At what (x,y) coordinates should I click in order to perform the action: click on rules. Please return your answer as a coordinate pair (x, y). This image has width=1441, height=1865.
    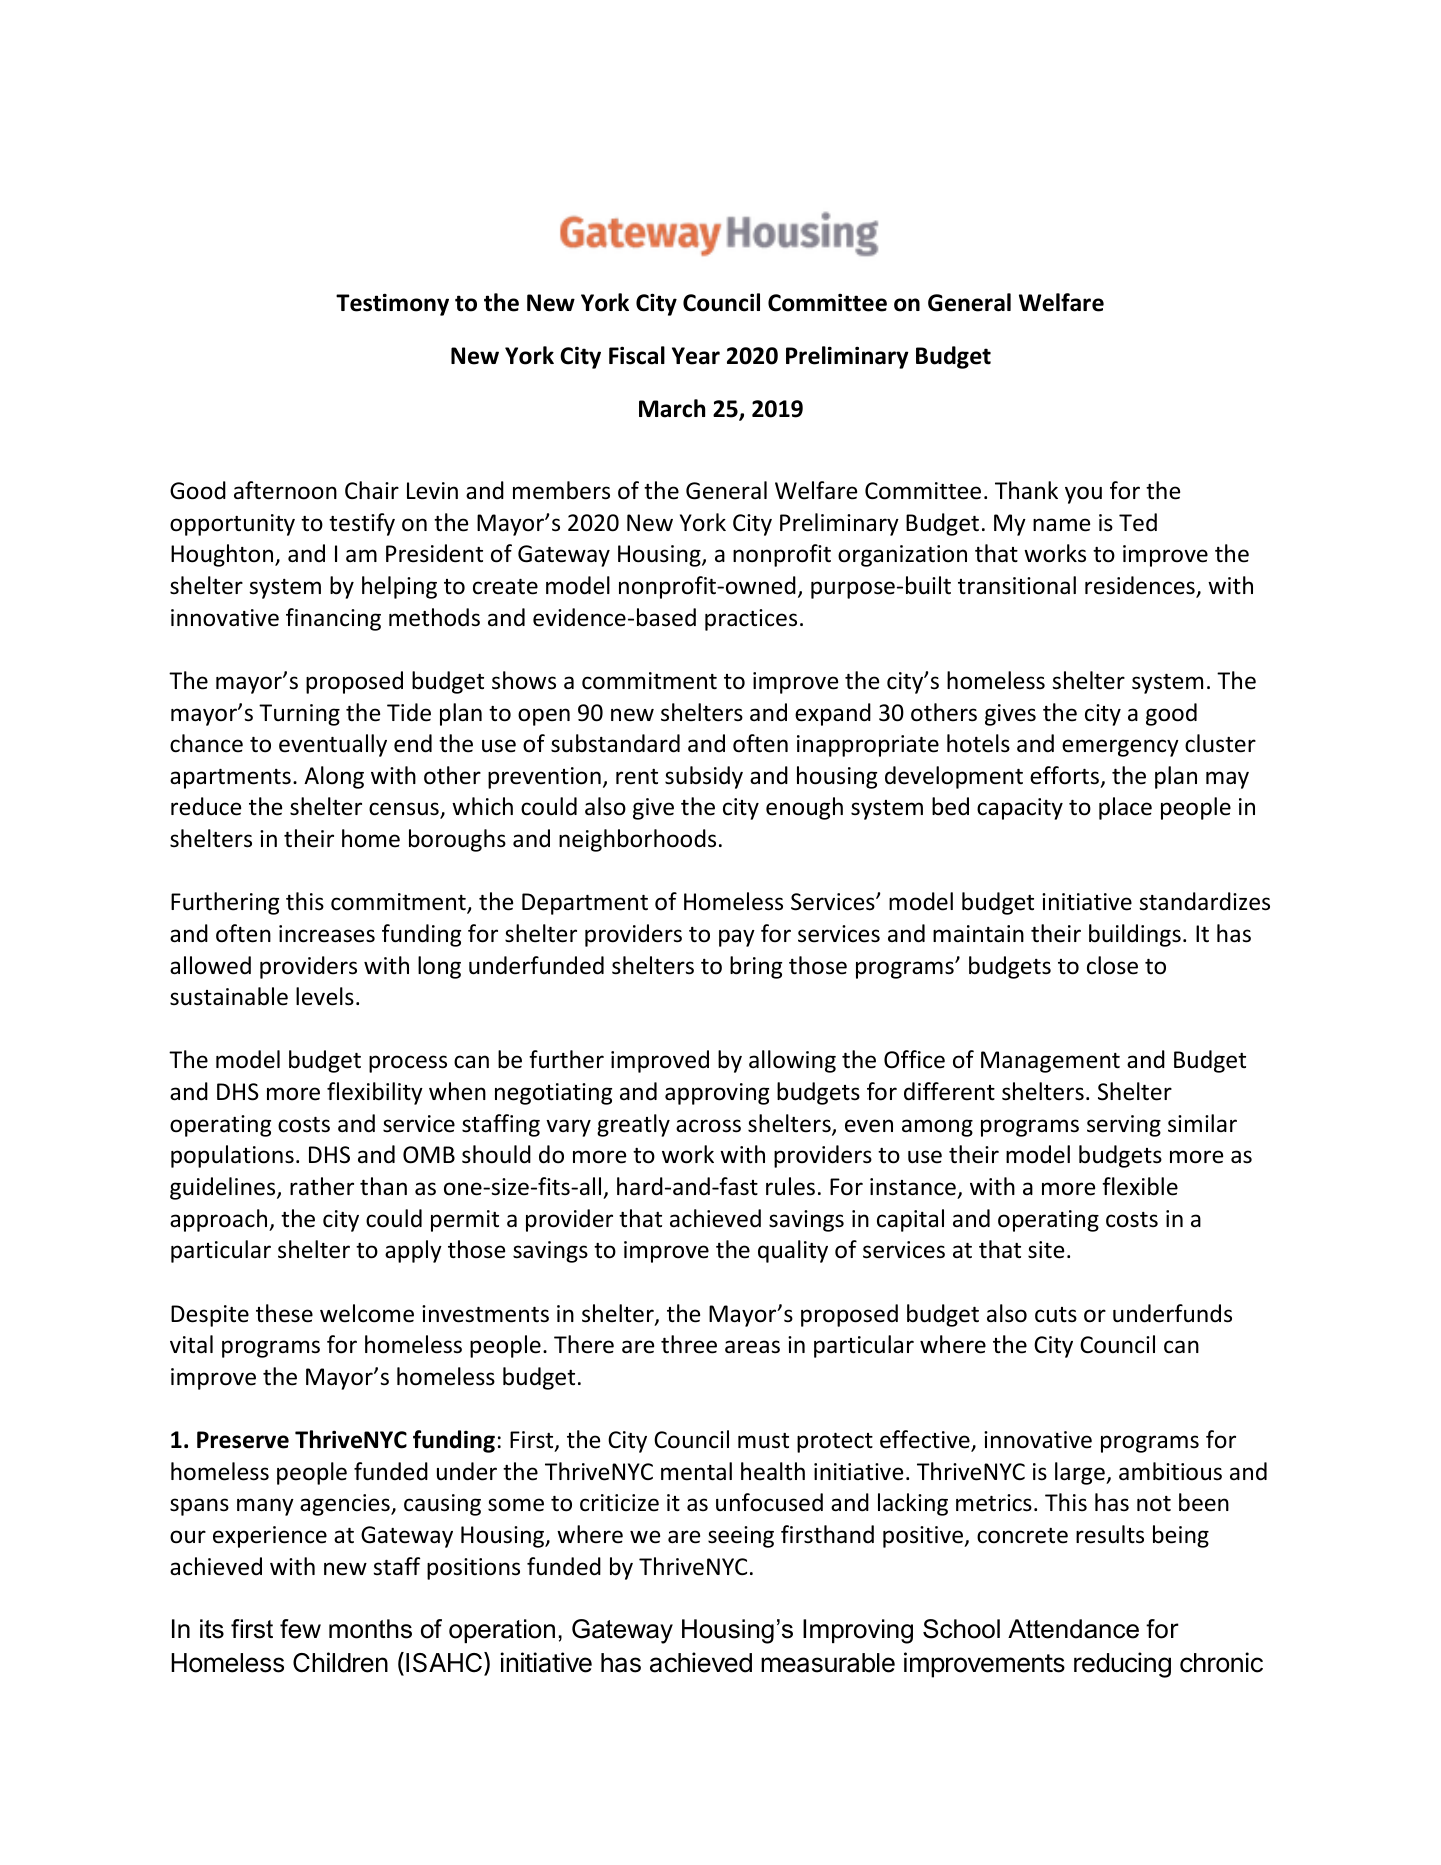
    Looking at the image, I should click on (790, 1186).
